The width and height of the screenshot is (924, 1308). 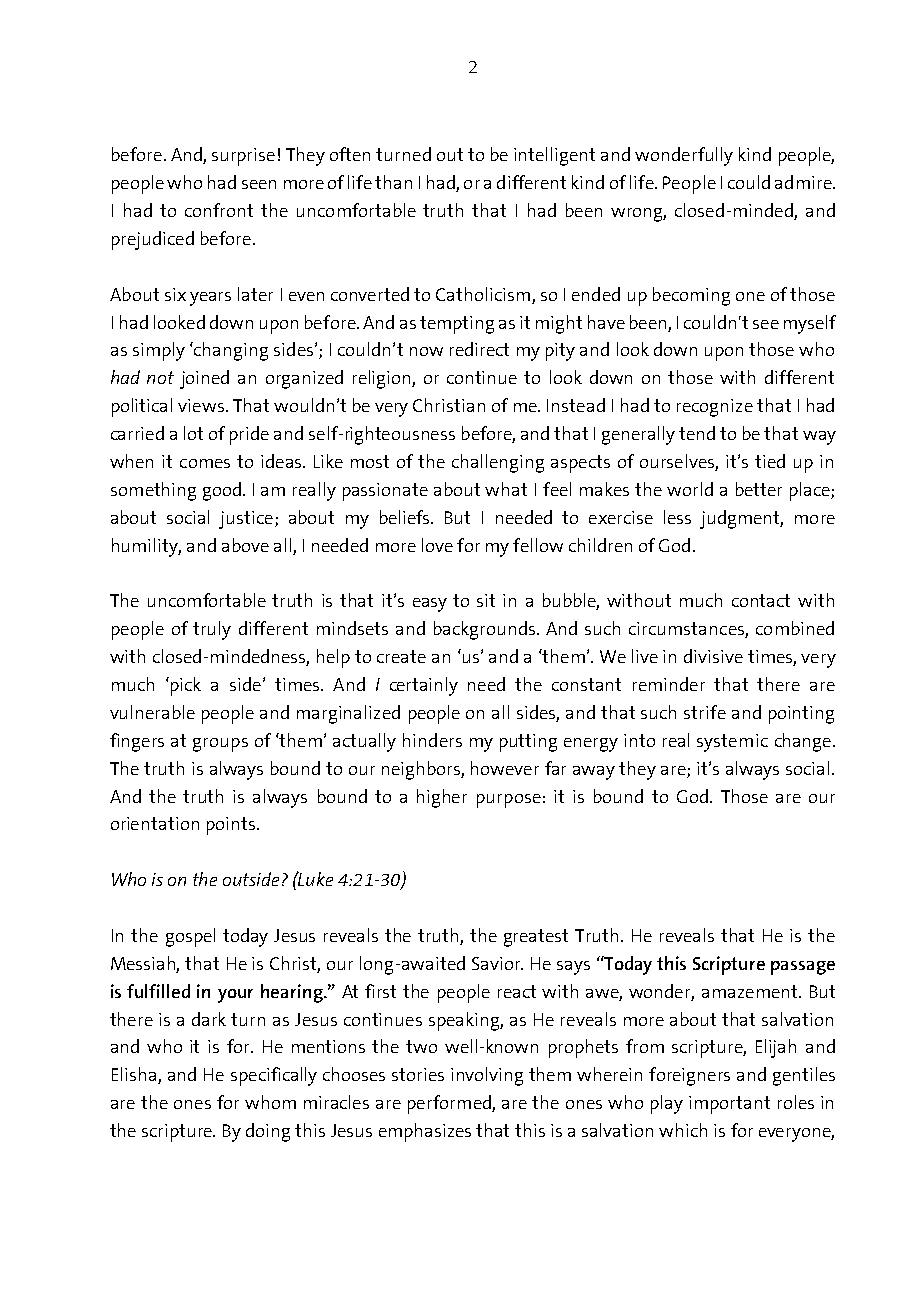 What do you see at coordinates (732, 743) in the screenshot?
I see `systemic` at bounding box center [732, 743].
